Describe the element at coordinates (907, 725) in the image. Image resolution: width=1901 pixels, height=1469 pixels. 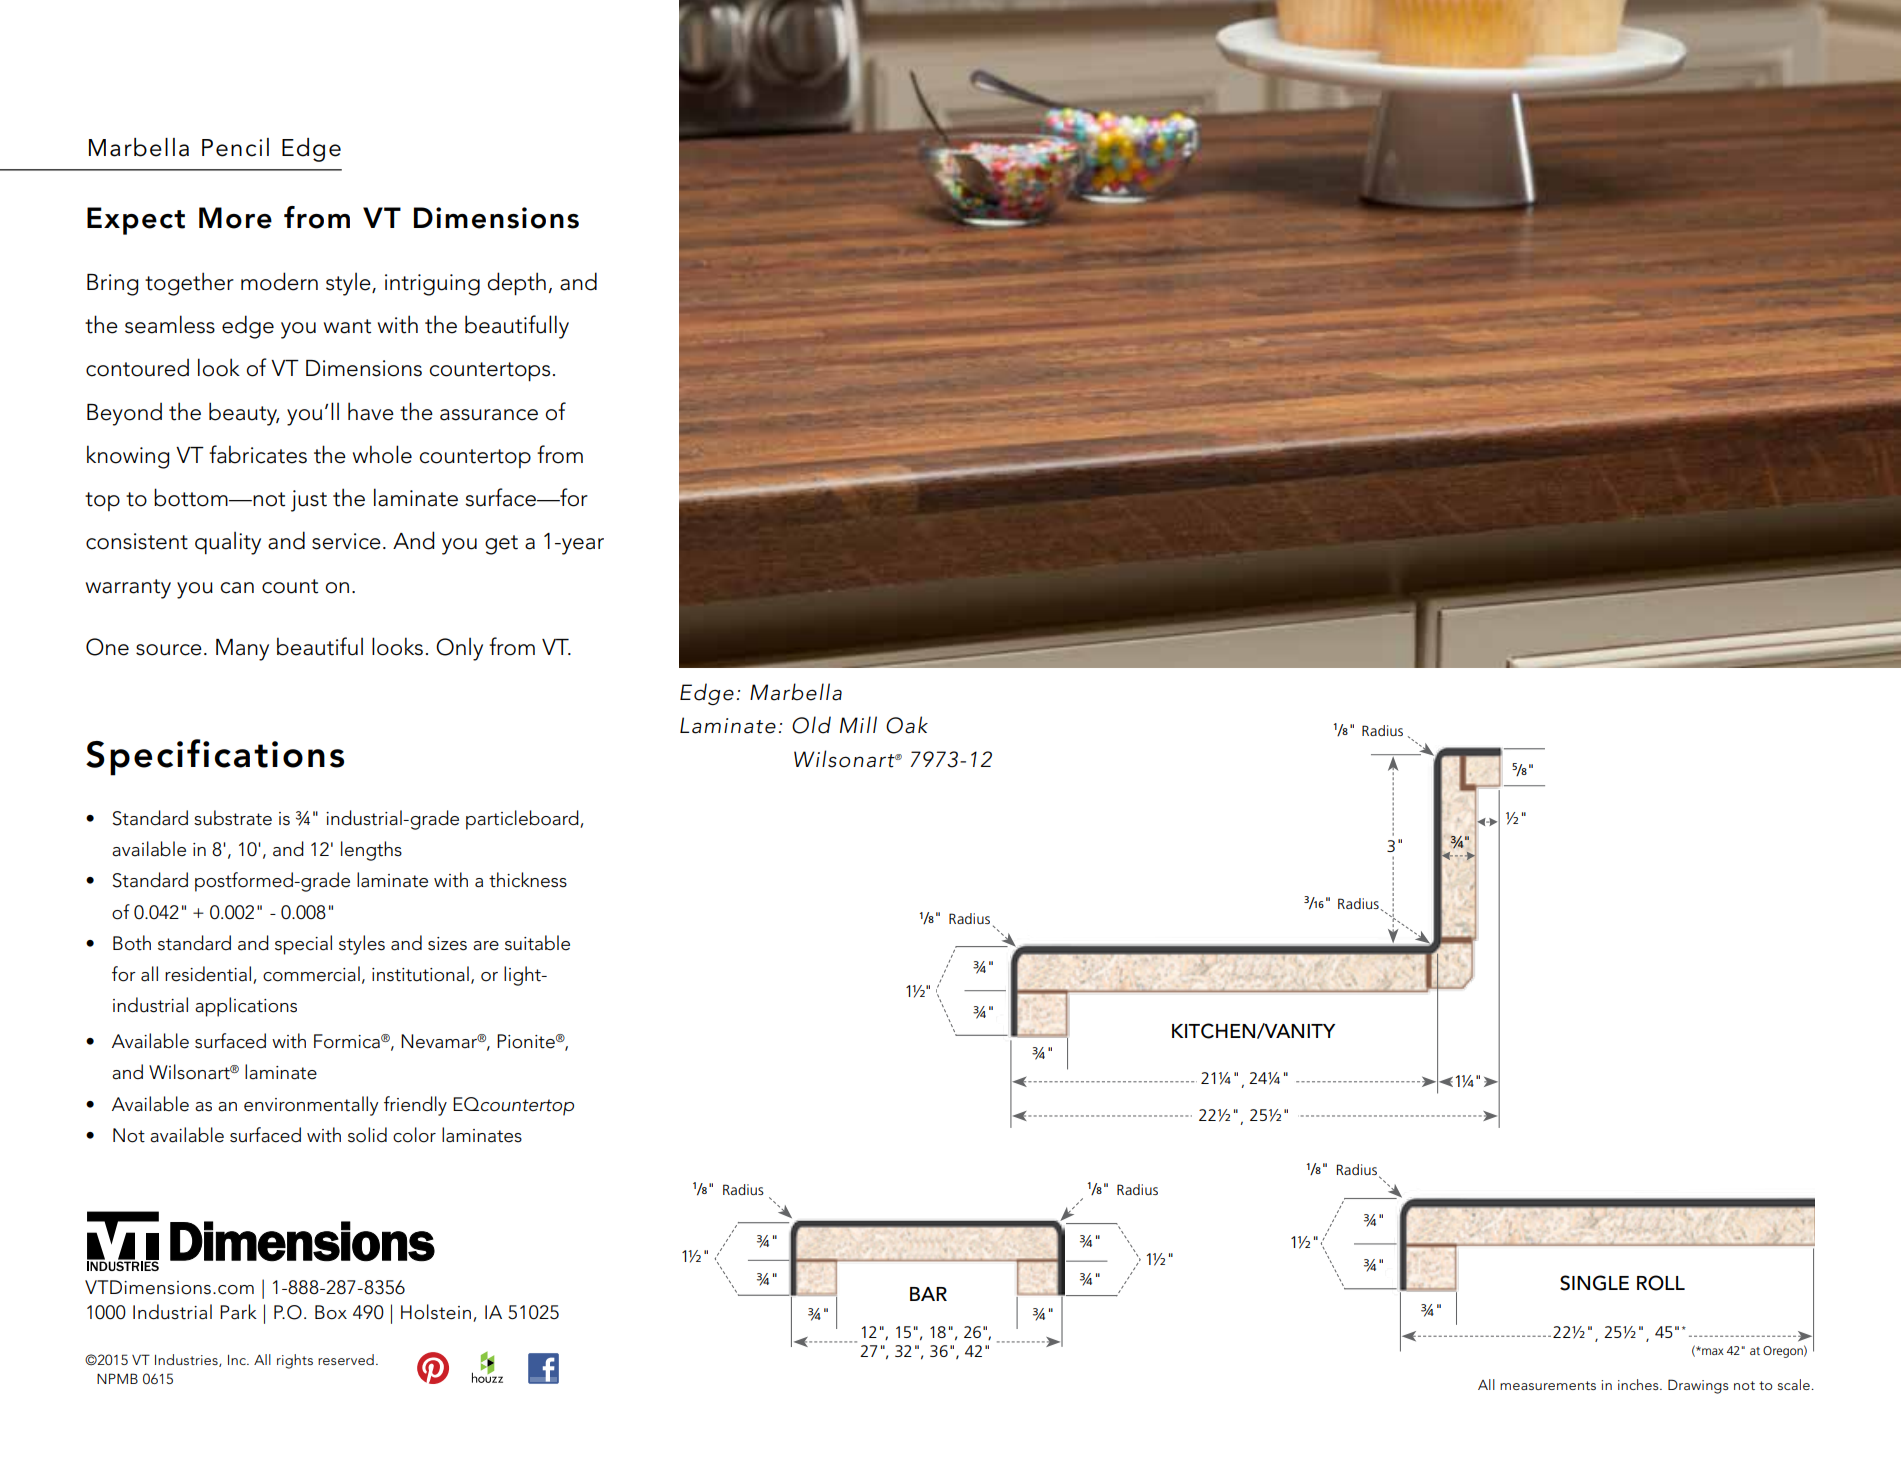
I see `Oak` at that location.
